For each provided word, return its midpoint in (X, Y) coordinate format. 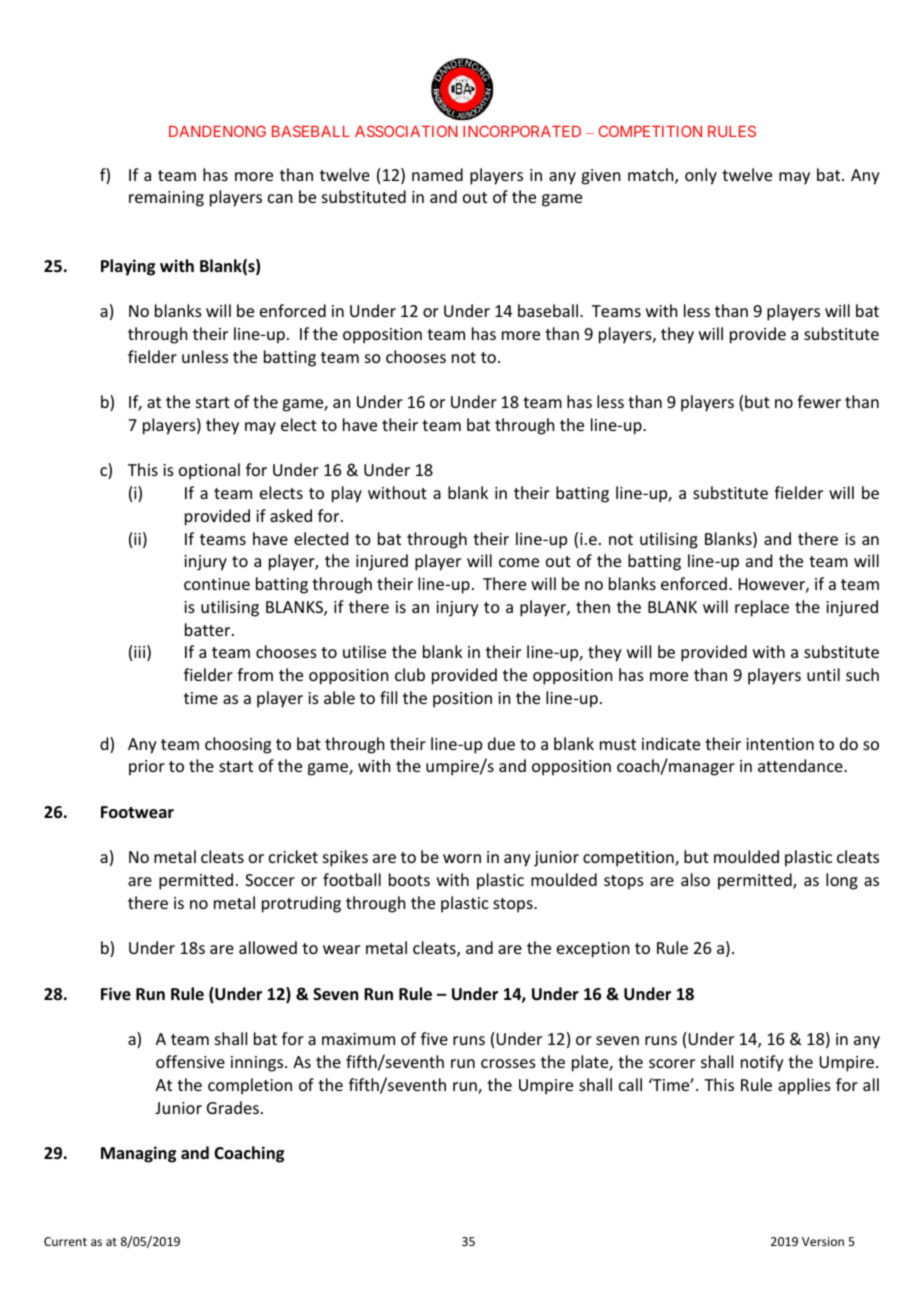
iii (141, 653)
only (701, 176)
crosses (508, 1063)
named (437, 174)
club (410, 674)
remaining (166, 199)
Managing (138, 1154)
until (823, 674)
